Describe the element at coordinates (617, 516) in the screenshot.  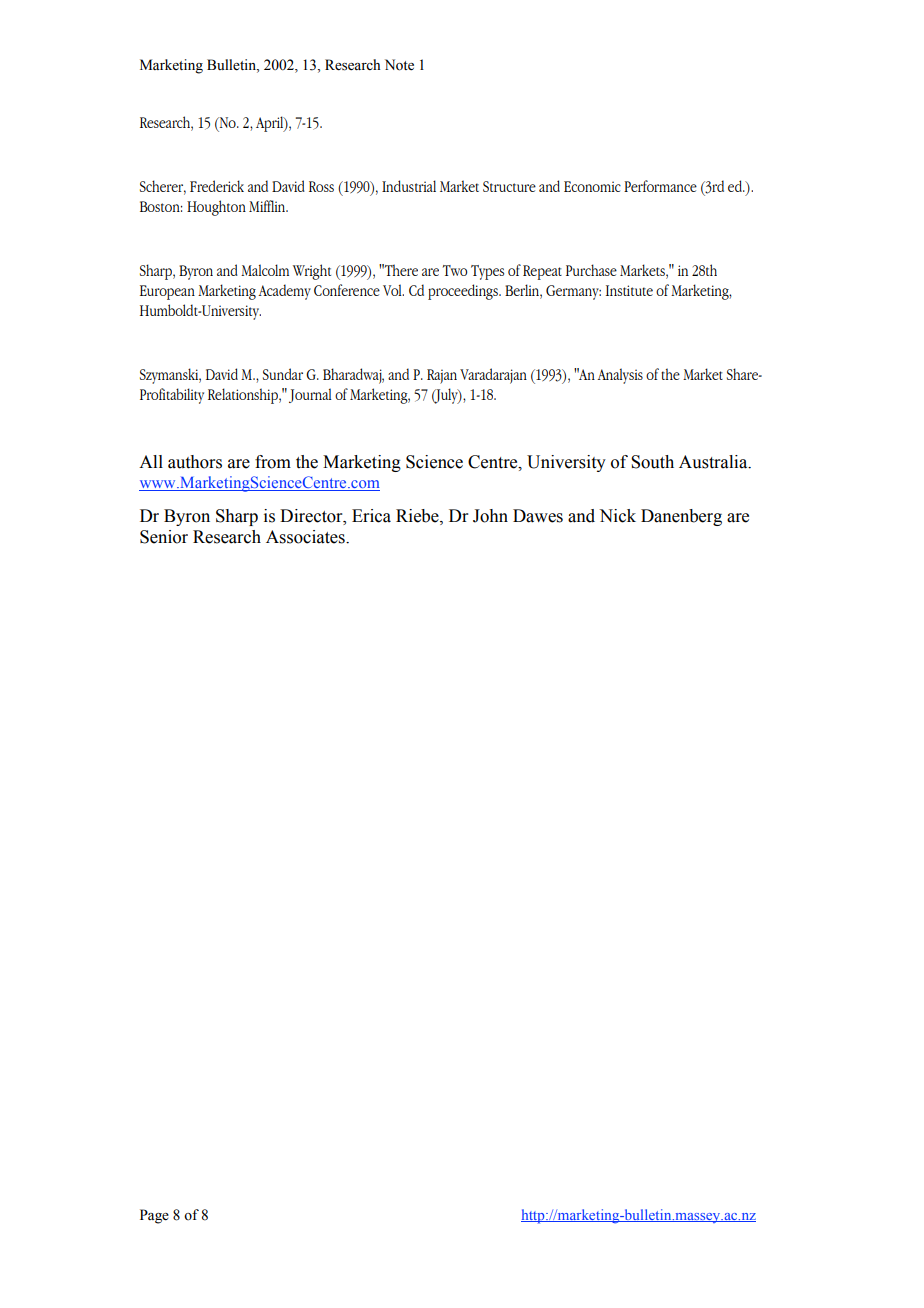
I see `Nick` at that location.
